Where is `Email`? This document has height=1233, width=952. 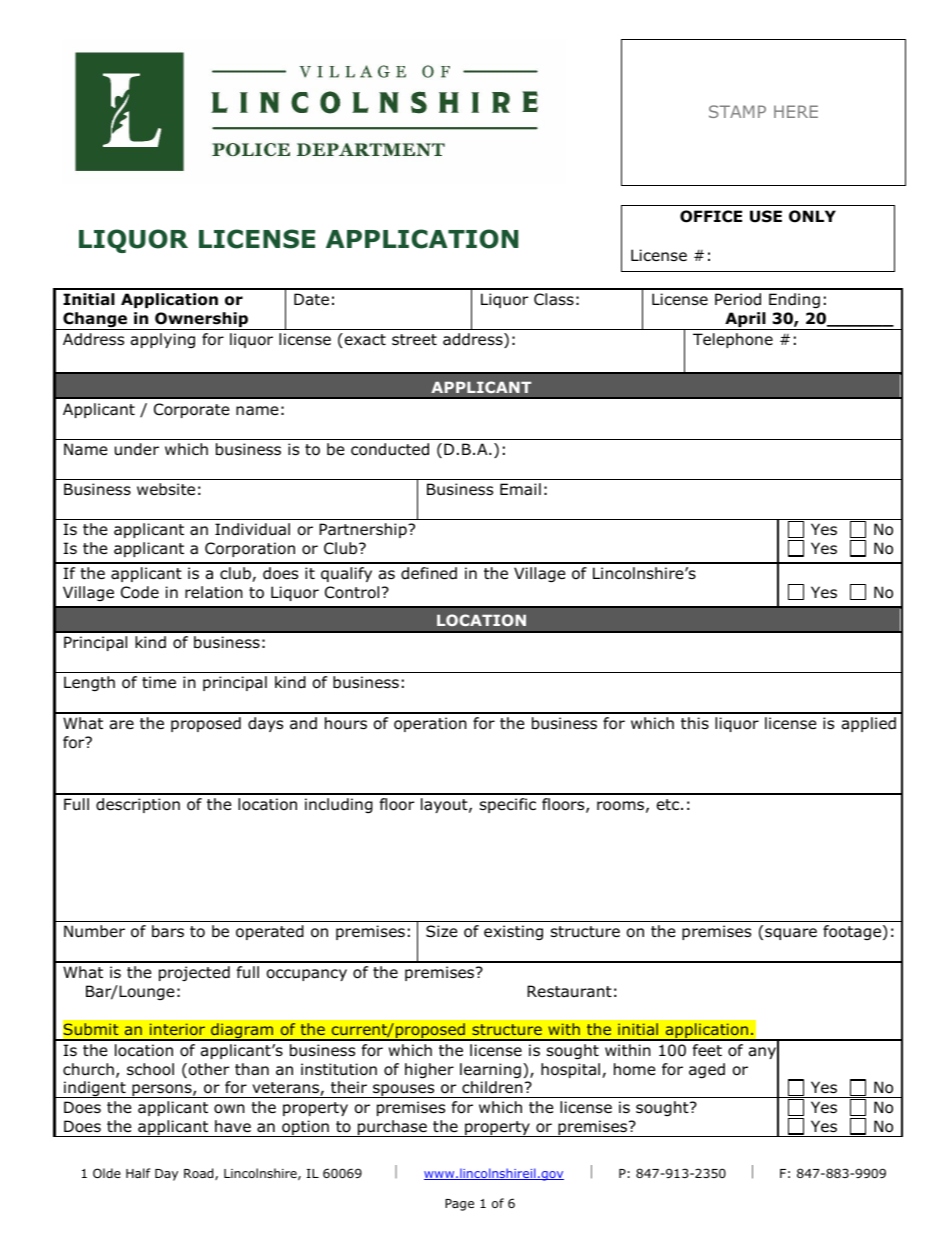 Email is located at coordinates (520, 489).
